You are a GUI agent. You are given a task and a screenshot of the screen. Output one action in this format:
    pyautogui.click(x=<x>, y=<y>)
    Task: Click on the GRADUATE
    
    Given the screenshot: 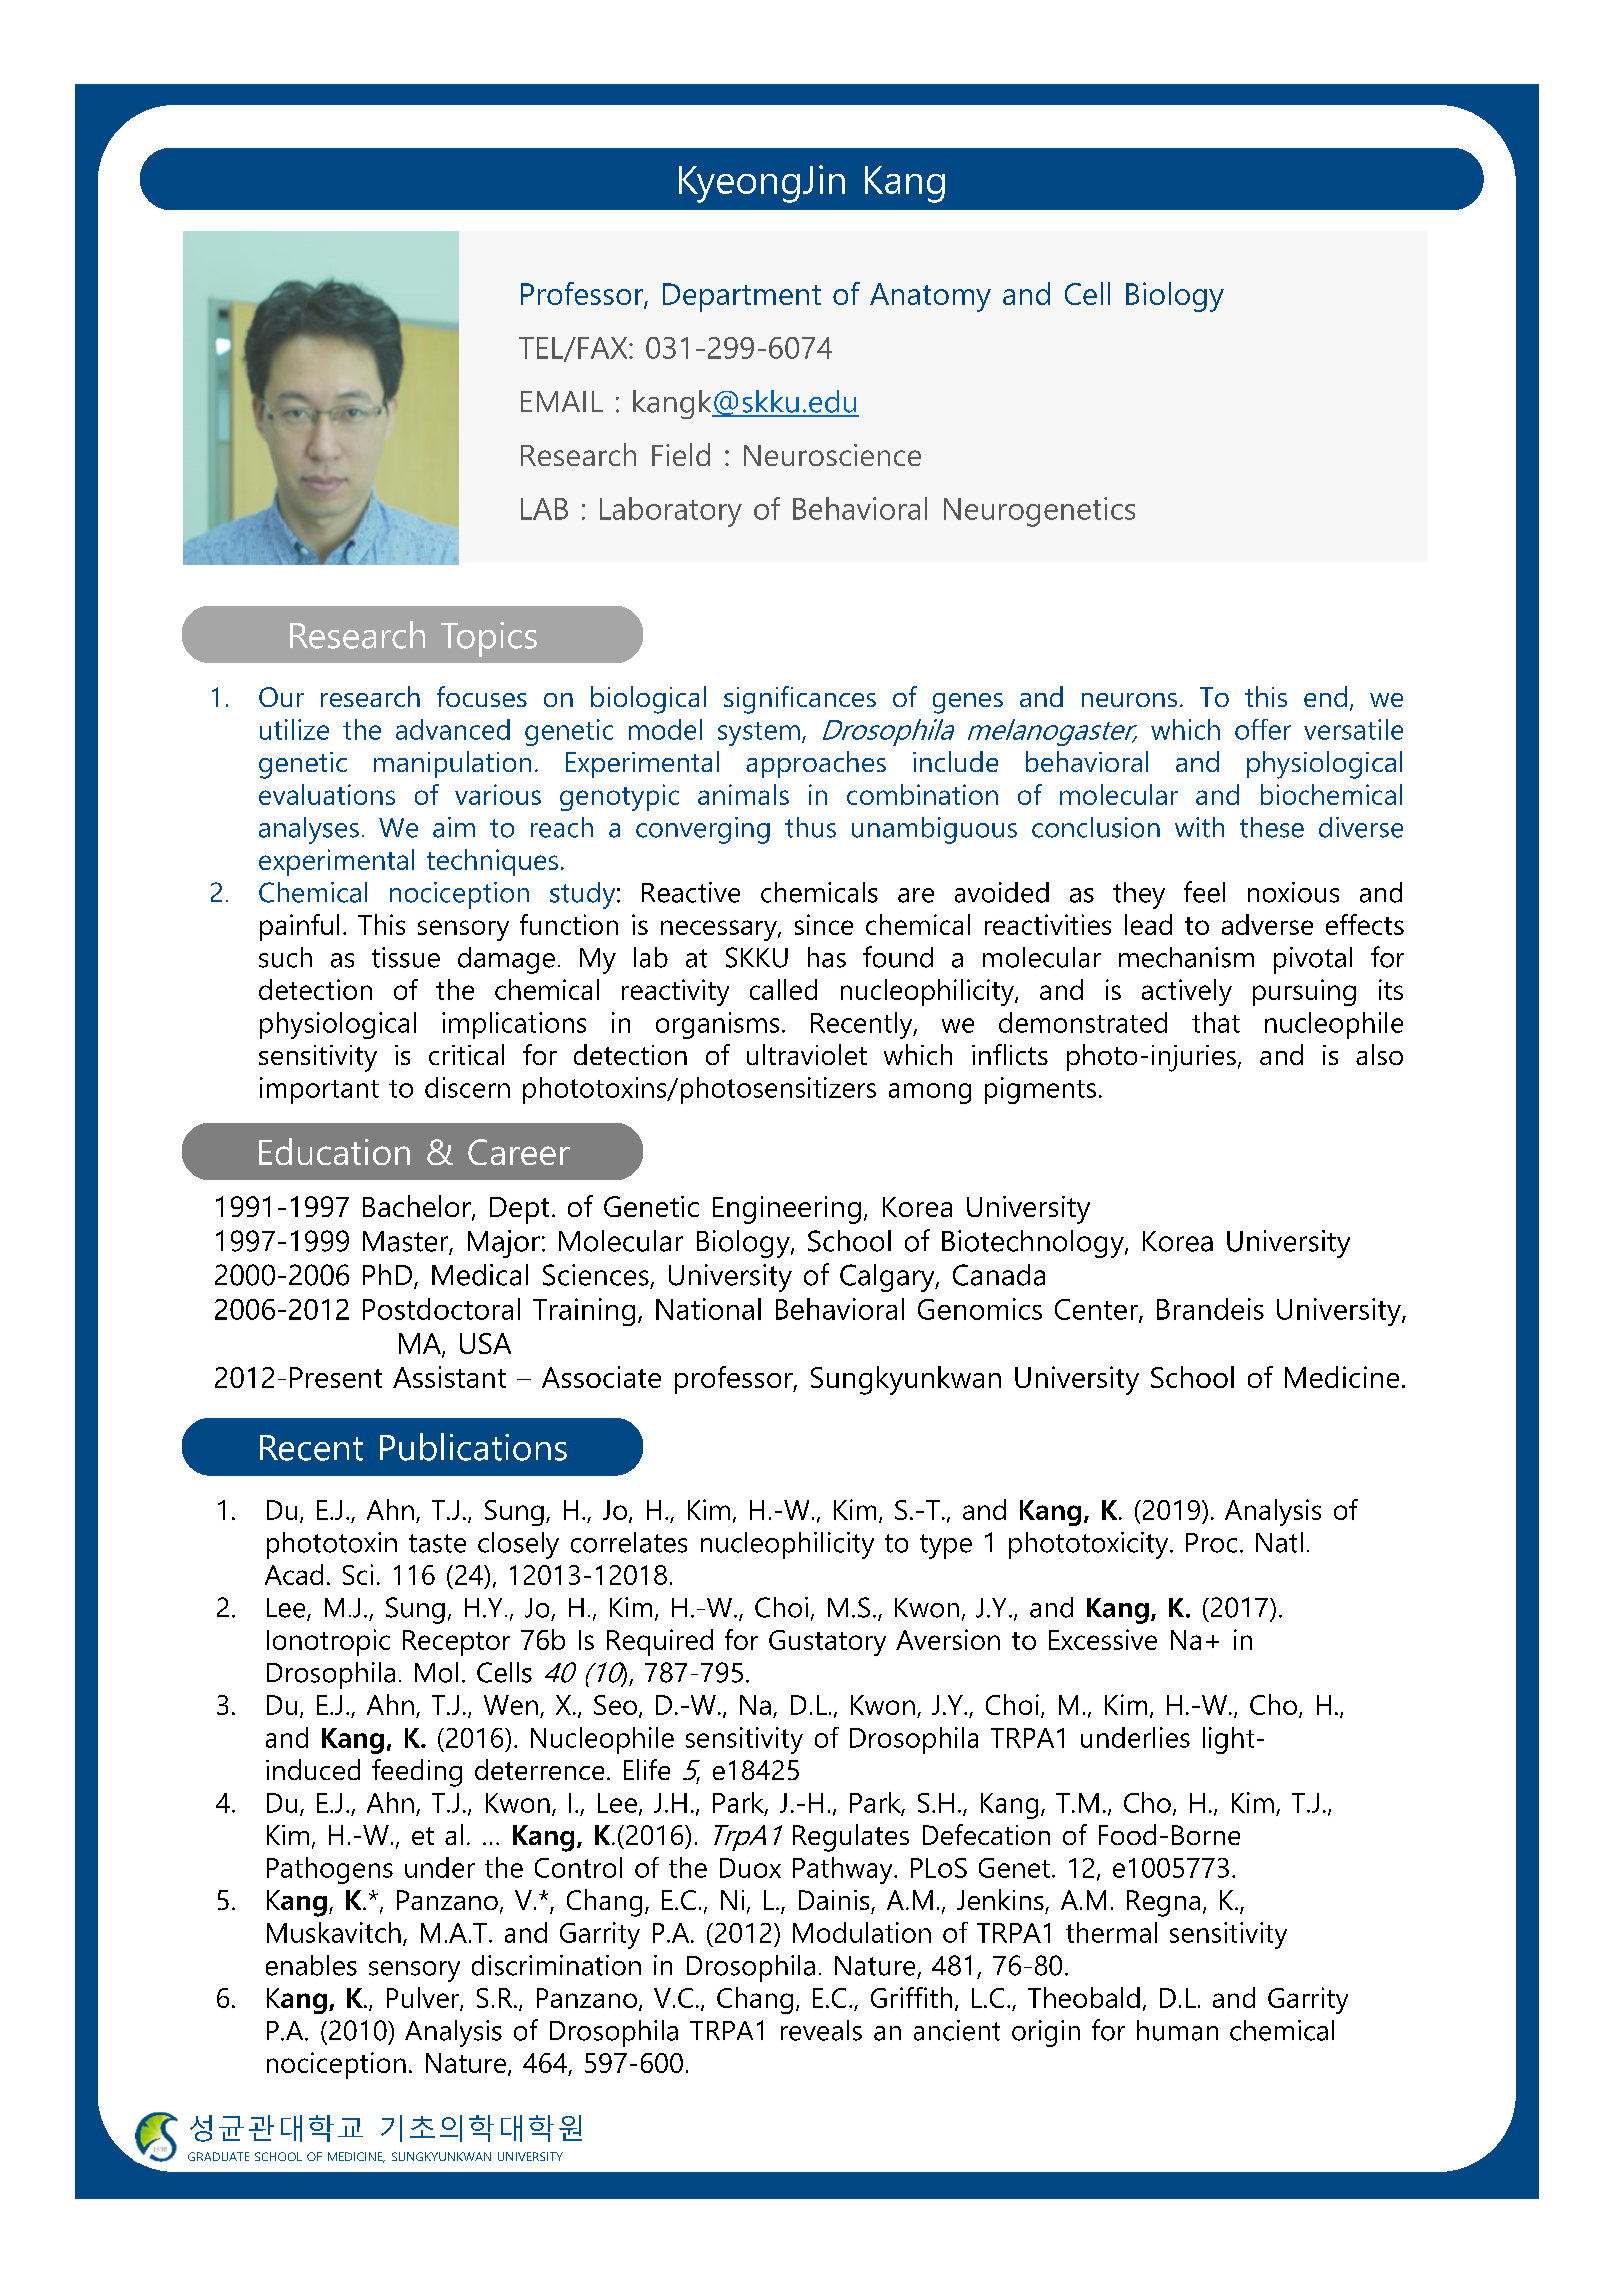 What is the action you would take?
    pyautogui.click(x=218, y=2156)
